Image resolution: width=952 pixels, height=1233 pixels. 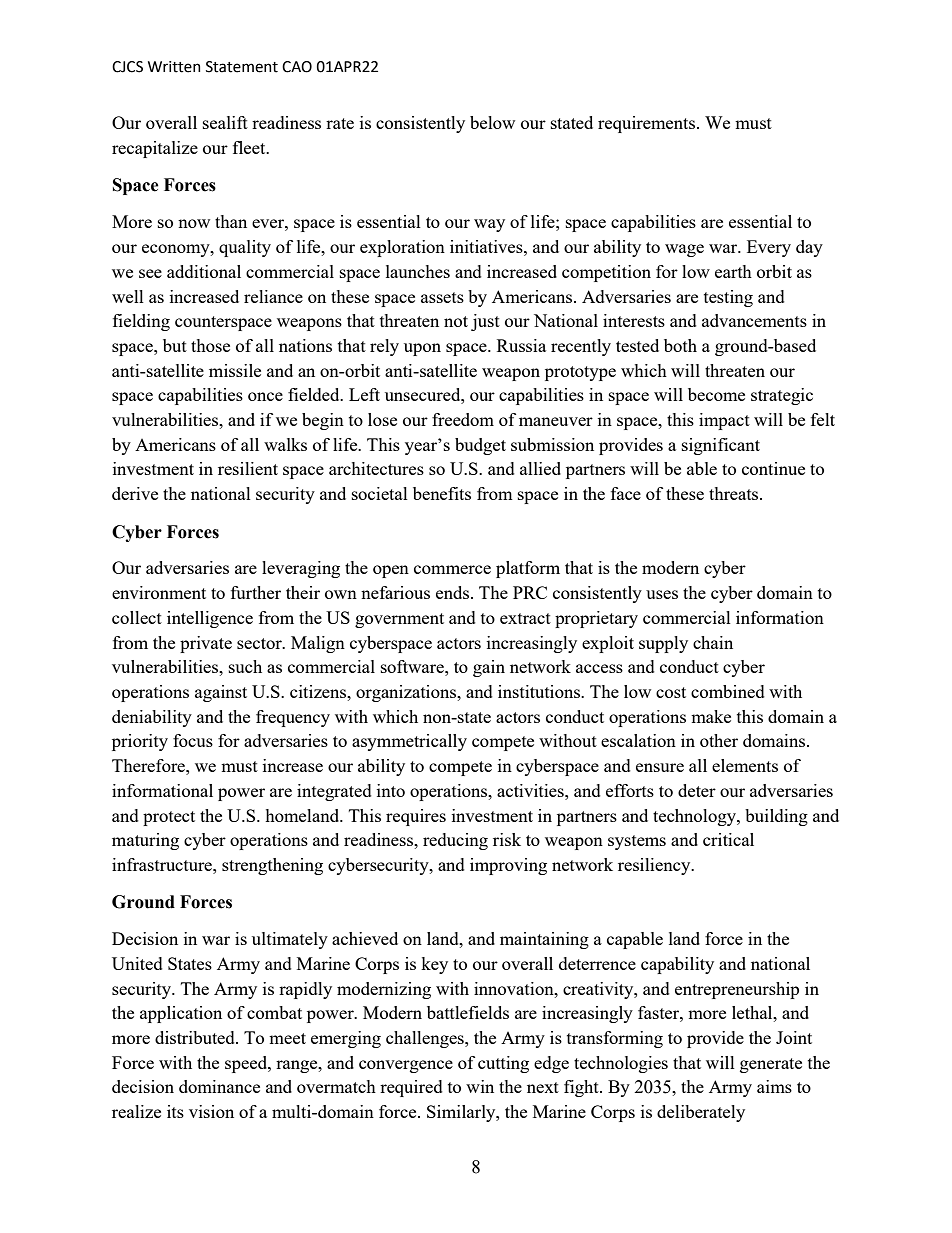 I want to click on just, so click(x=485, y=322).
